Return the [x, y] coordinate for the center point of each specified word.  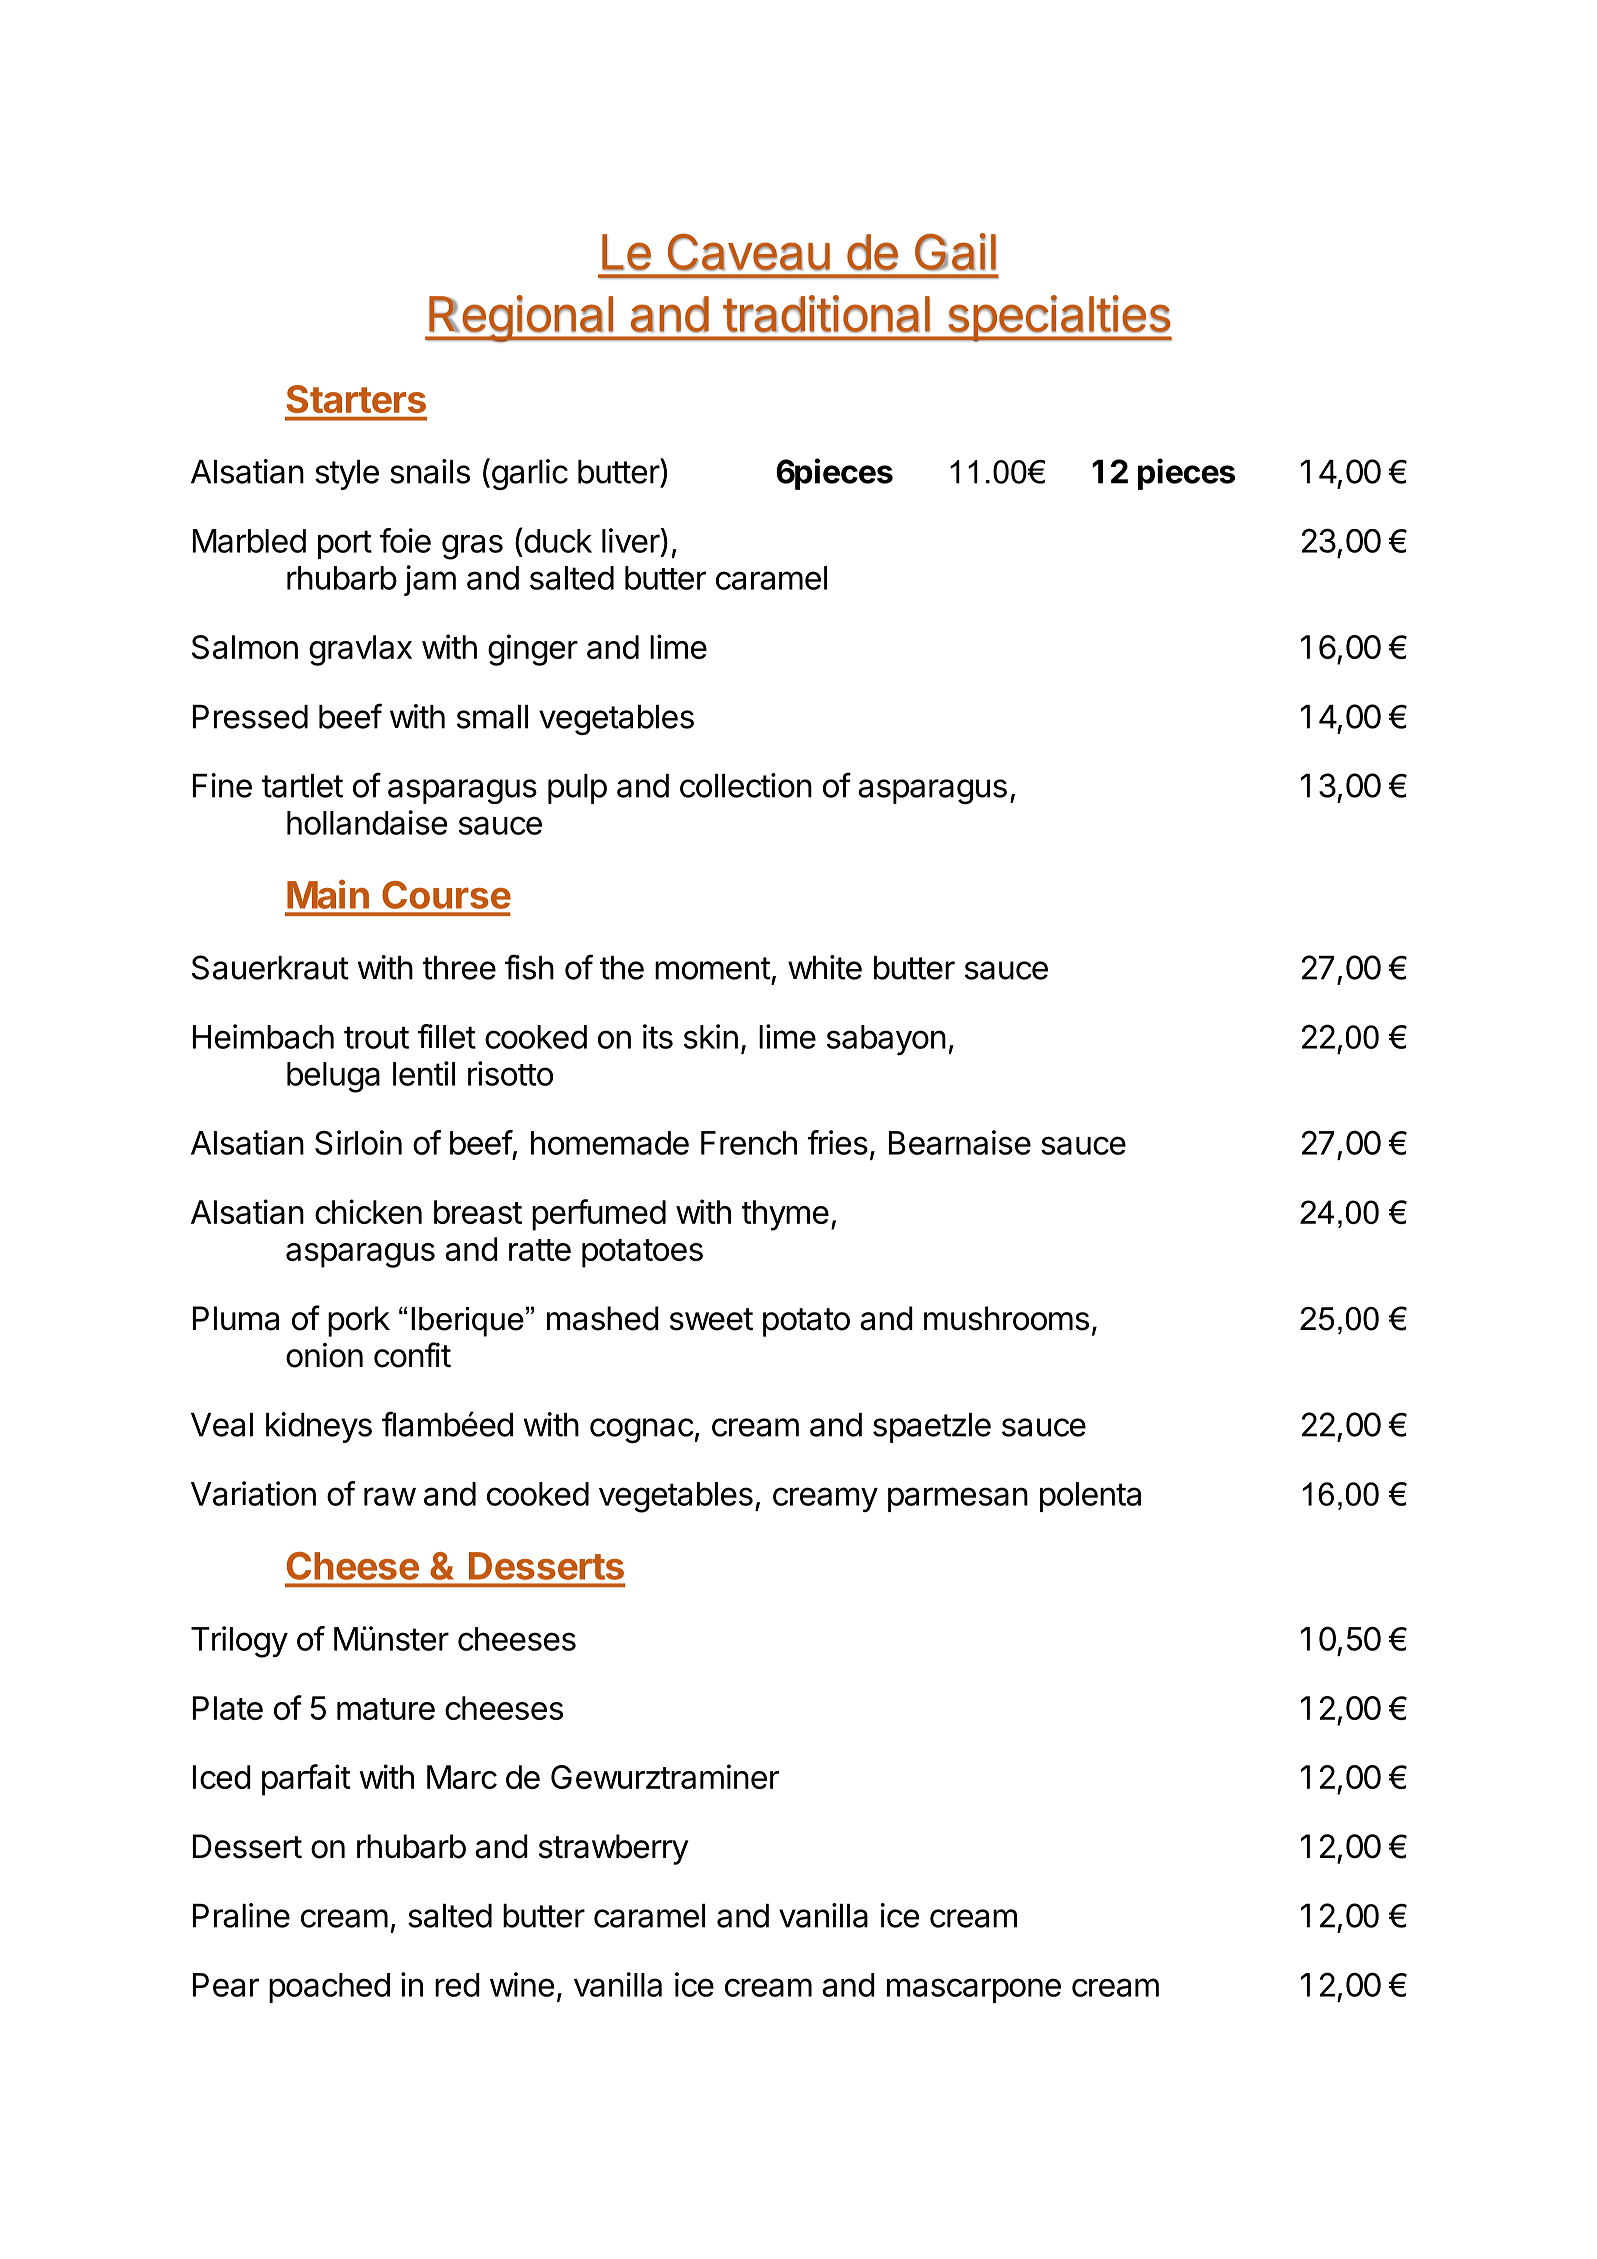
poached [329, 1988]
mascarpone [974, 1990]
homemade [610, 1143]
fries [838, 1142]
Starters [356, 399]
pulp [577, 789]
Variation [253, 1493]
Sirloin [358, 1142]
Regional [521, 319]
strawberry [614, 1849]
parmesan [958, 1499]
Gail [955, 252]
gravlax [360, 650]
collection [746, 785]
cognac [642, 1430]
